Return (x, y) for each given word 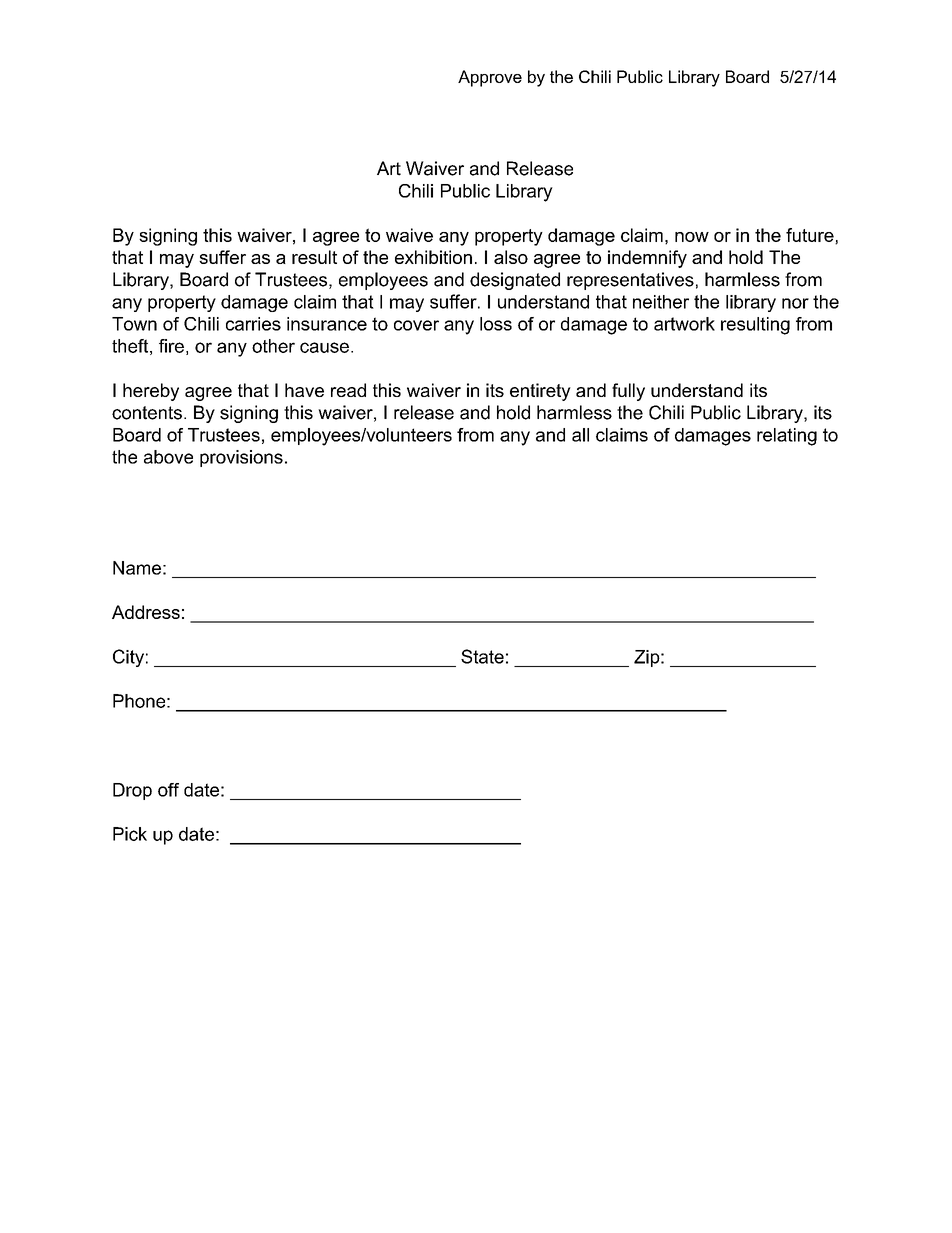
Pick (130, 834)
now (692, 237)
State (482, 656)
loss (496, 324)
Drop (132, 791)
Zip (647, 658)
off (168, 790)
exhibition (433, 257)
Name (137, 568)
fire (171, 346)
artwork (684, 324)
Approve (490, 78)
